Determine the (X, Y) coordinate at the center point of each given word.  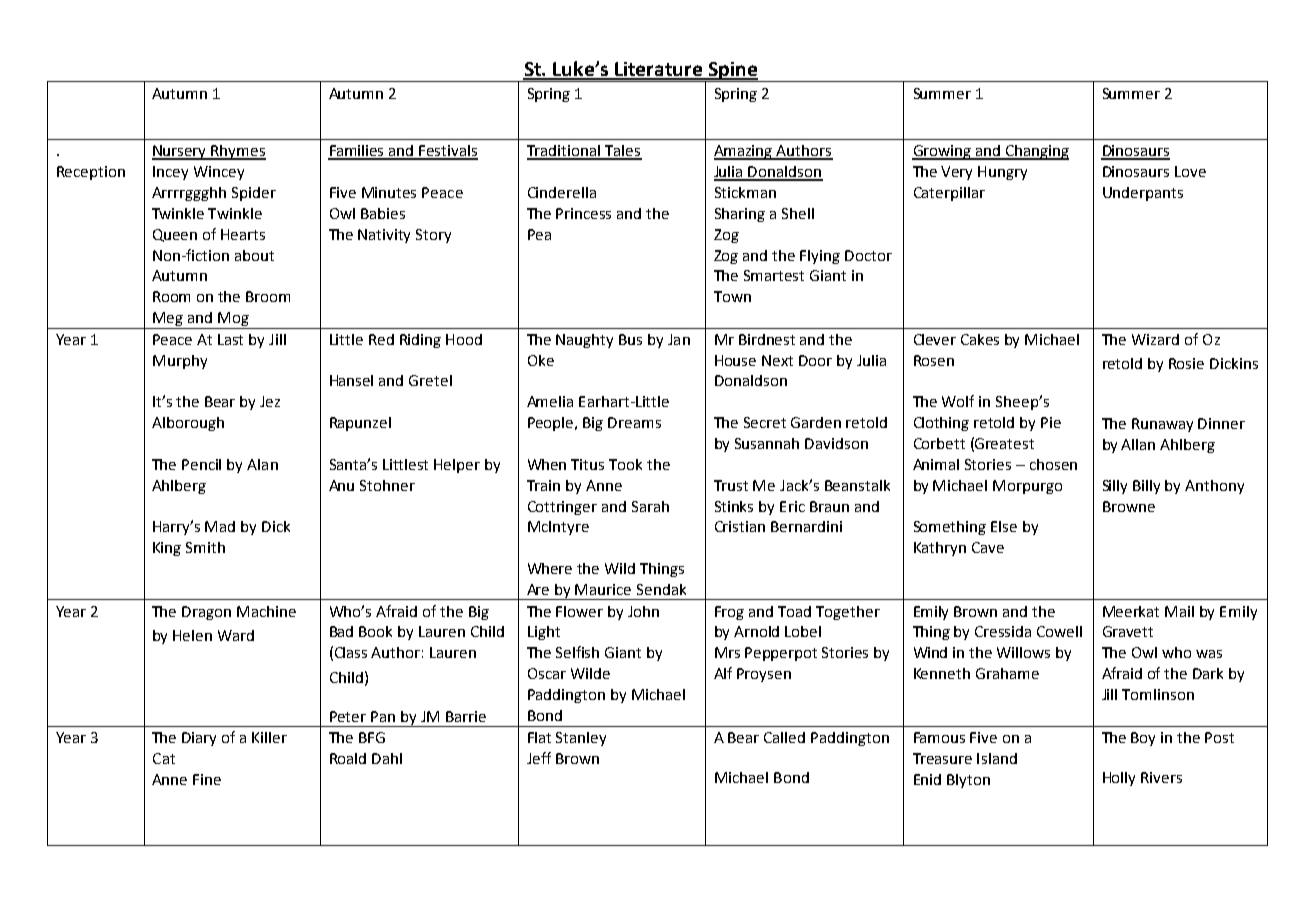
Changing (1036, 152)
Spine (733, 72)
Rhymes (237, 152)
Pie (1051, 422)
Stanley (581, 739)
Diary (199, 739)
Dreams (634, 422)
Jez (270, 401)
